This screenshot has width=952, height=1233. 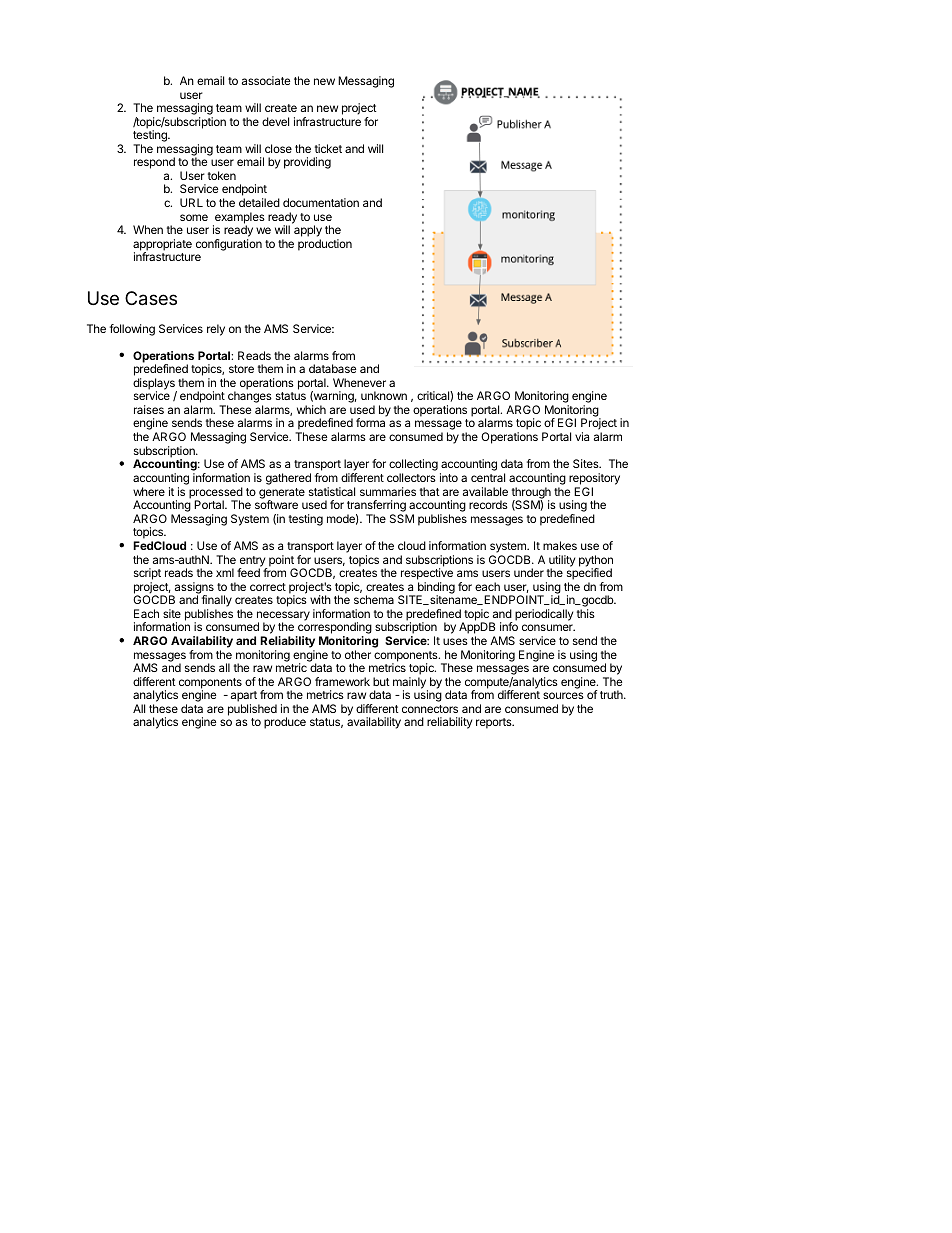 I want to click on documentation, so click(x=321, y=202).
